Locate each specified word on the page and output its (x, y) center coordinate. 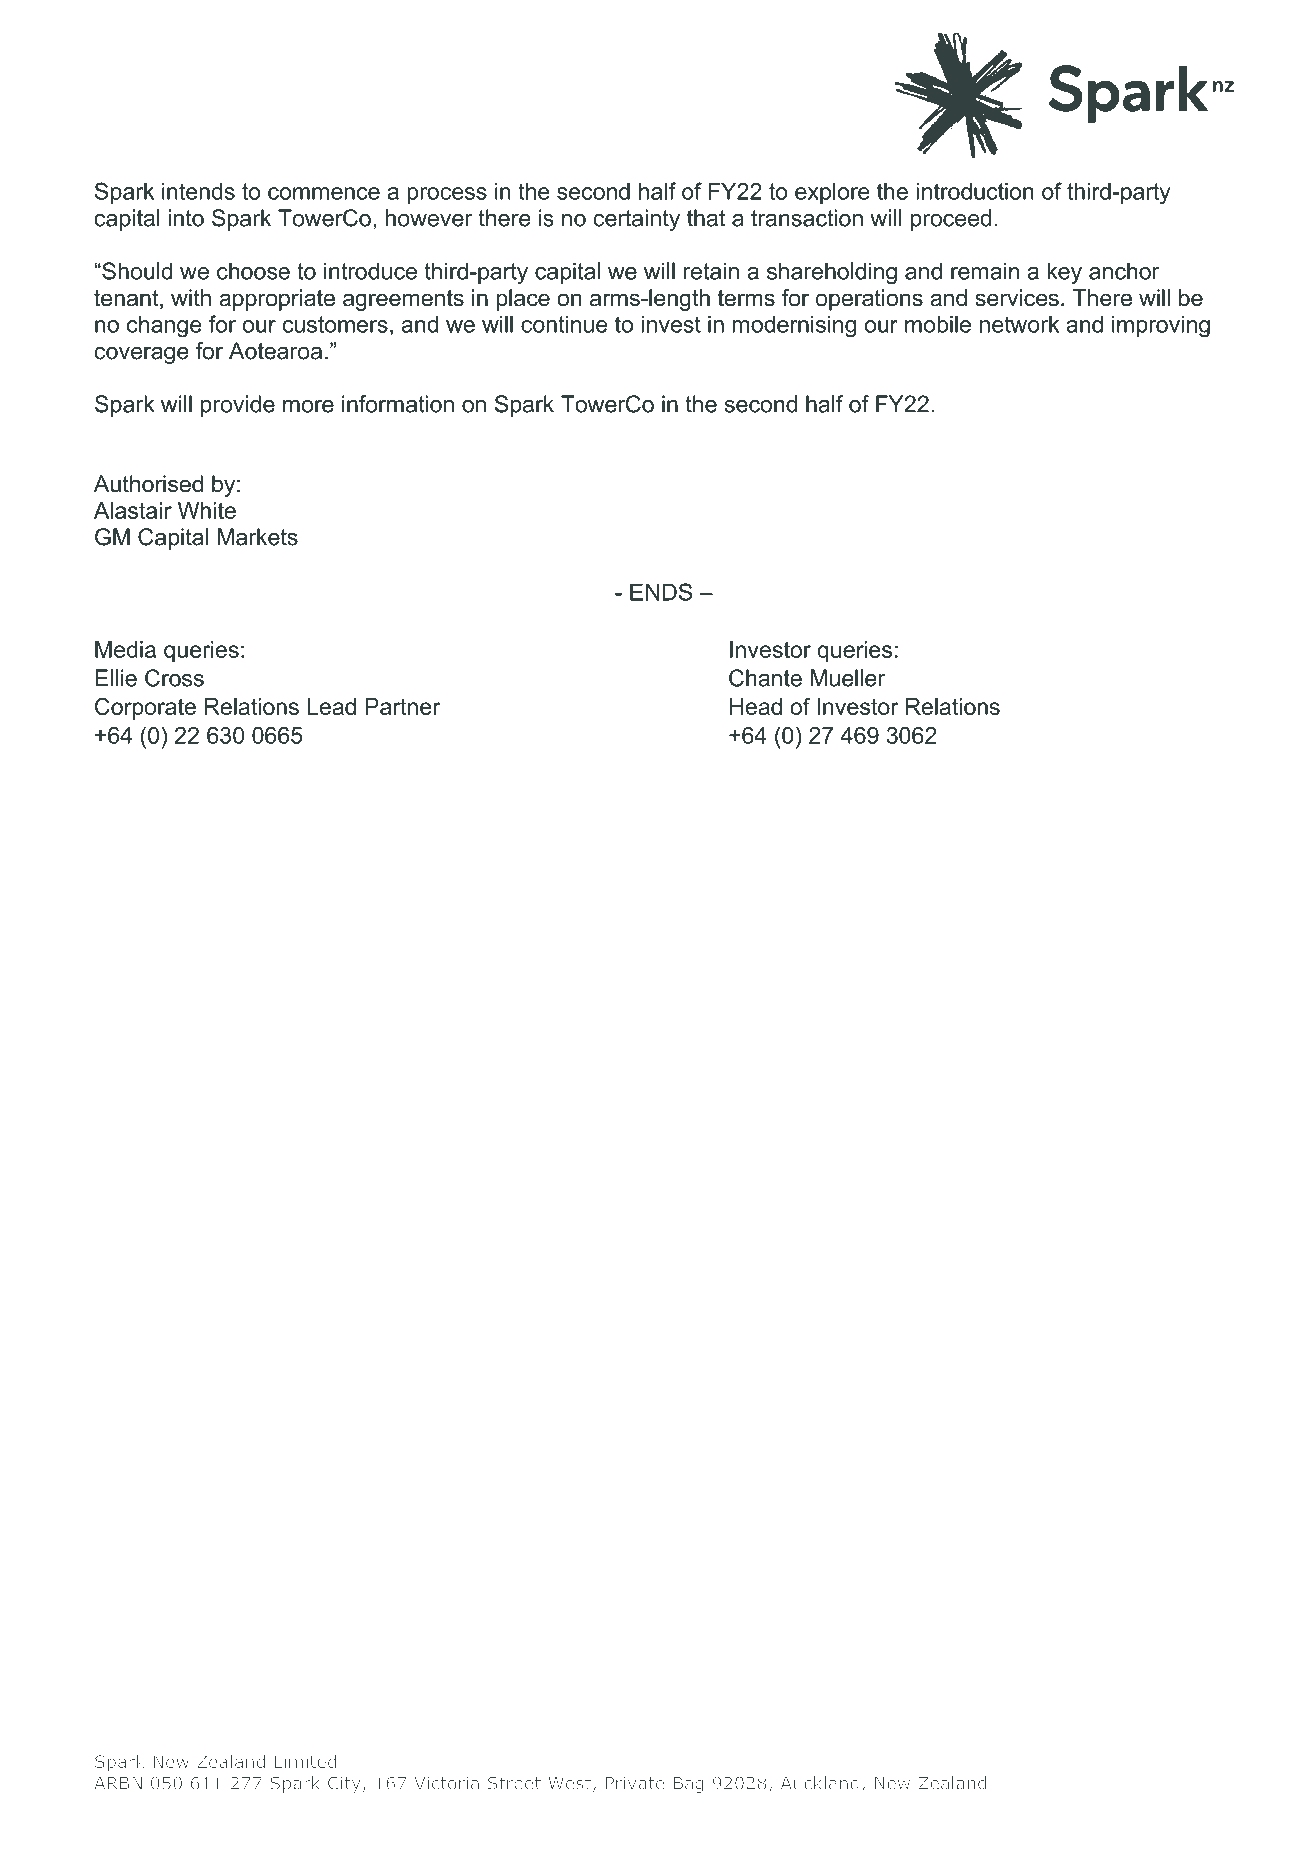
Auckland (820, 1783)
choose (253, 271)
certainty (636, 220)
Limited (305, 1761)
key (1064, 273)
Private (635, 1783)
